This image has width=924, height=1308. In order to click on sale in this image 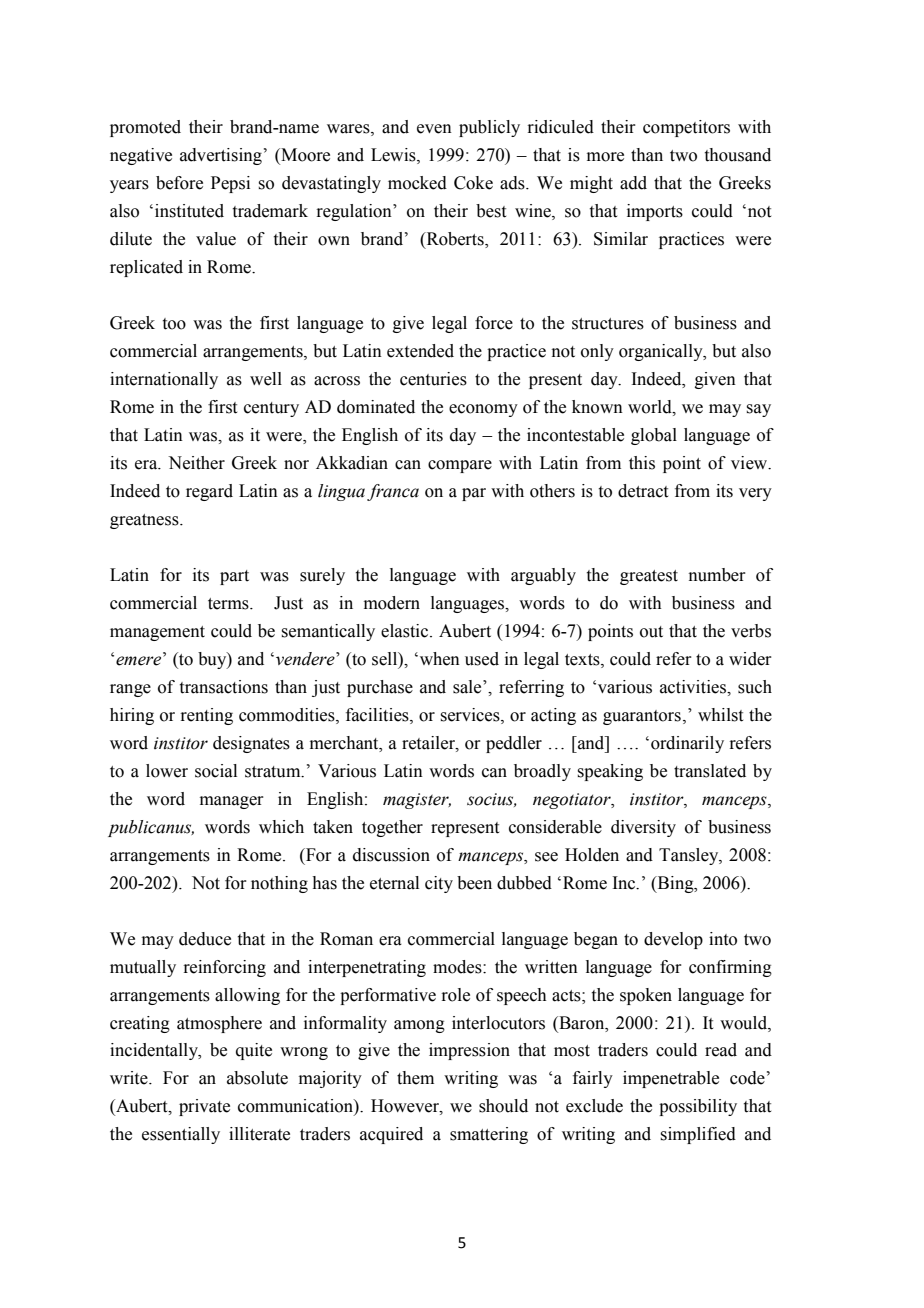, I will do `click(468, 687)`.
